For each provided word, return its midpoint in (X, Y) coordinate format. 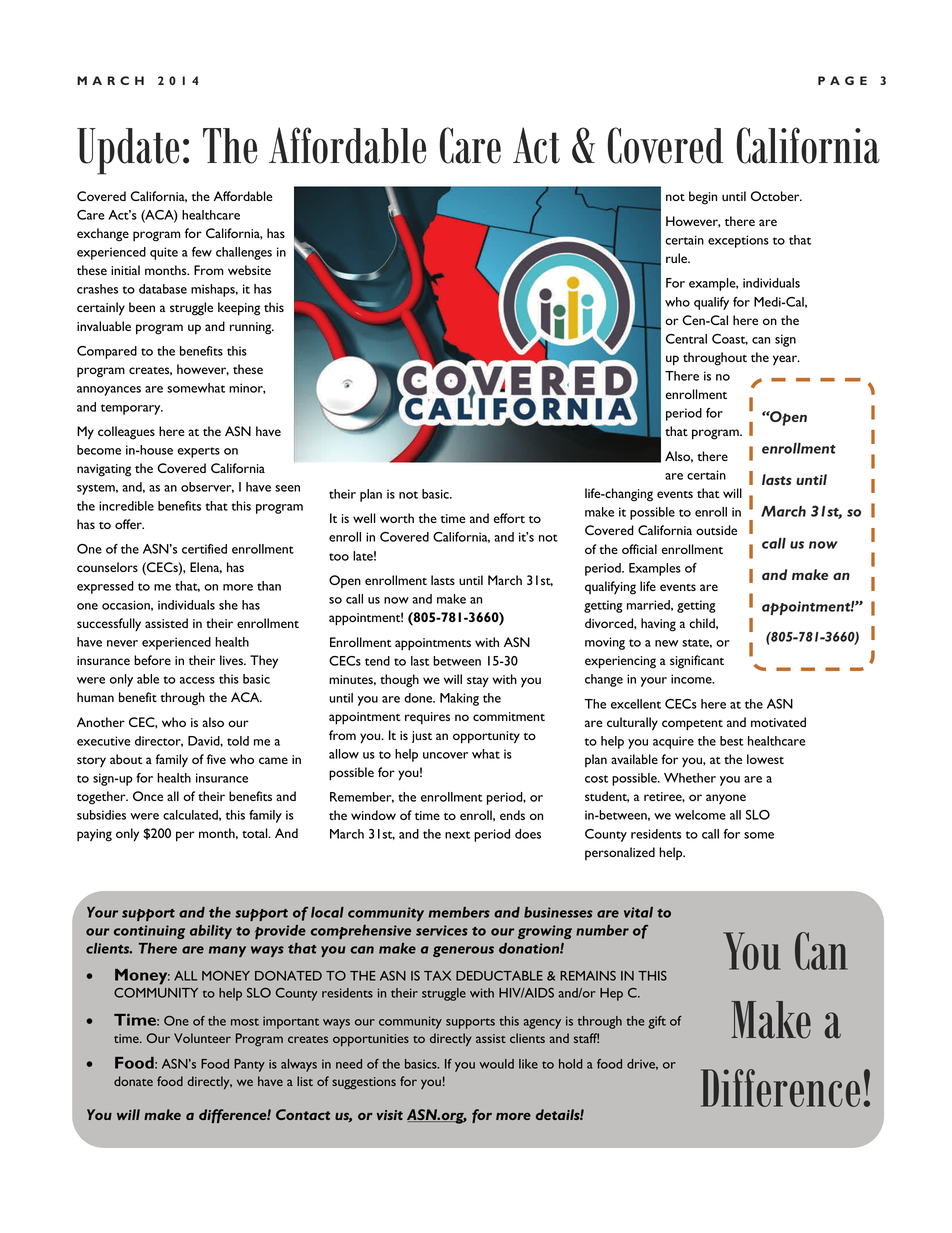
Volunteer (202, 1038)
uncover (445, 755)
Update (128, 151)
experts (198, 452)
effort (509, 518)
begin (703, 198)
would (496, 1064)
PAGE (842, 80)
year (786, 360)
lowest (765, 759)
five (216, 759)
